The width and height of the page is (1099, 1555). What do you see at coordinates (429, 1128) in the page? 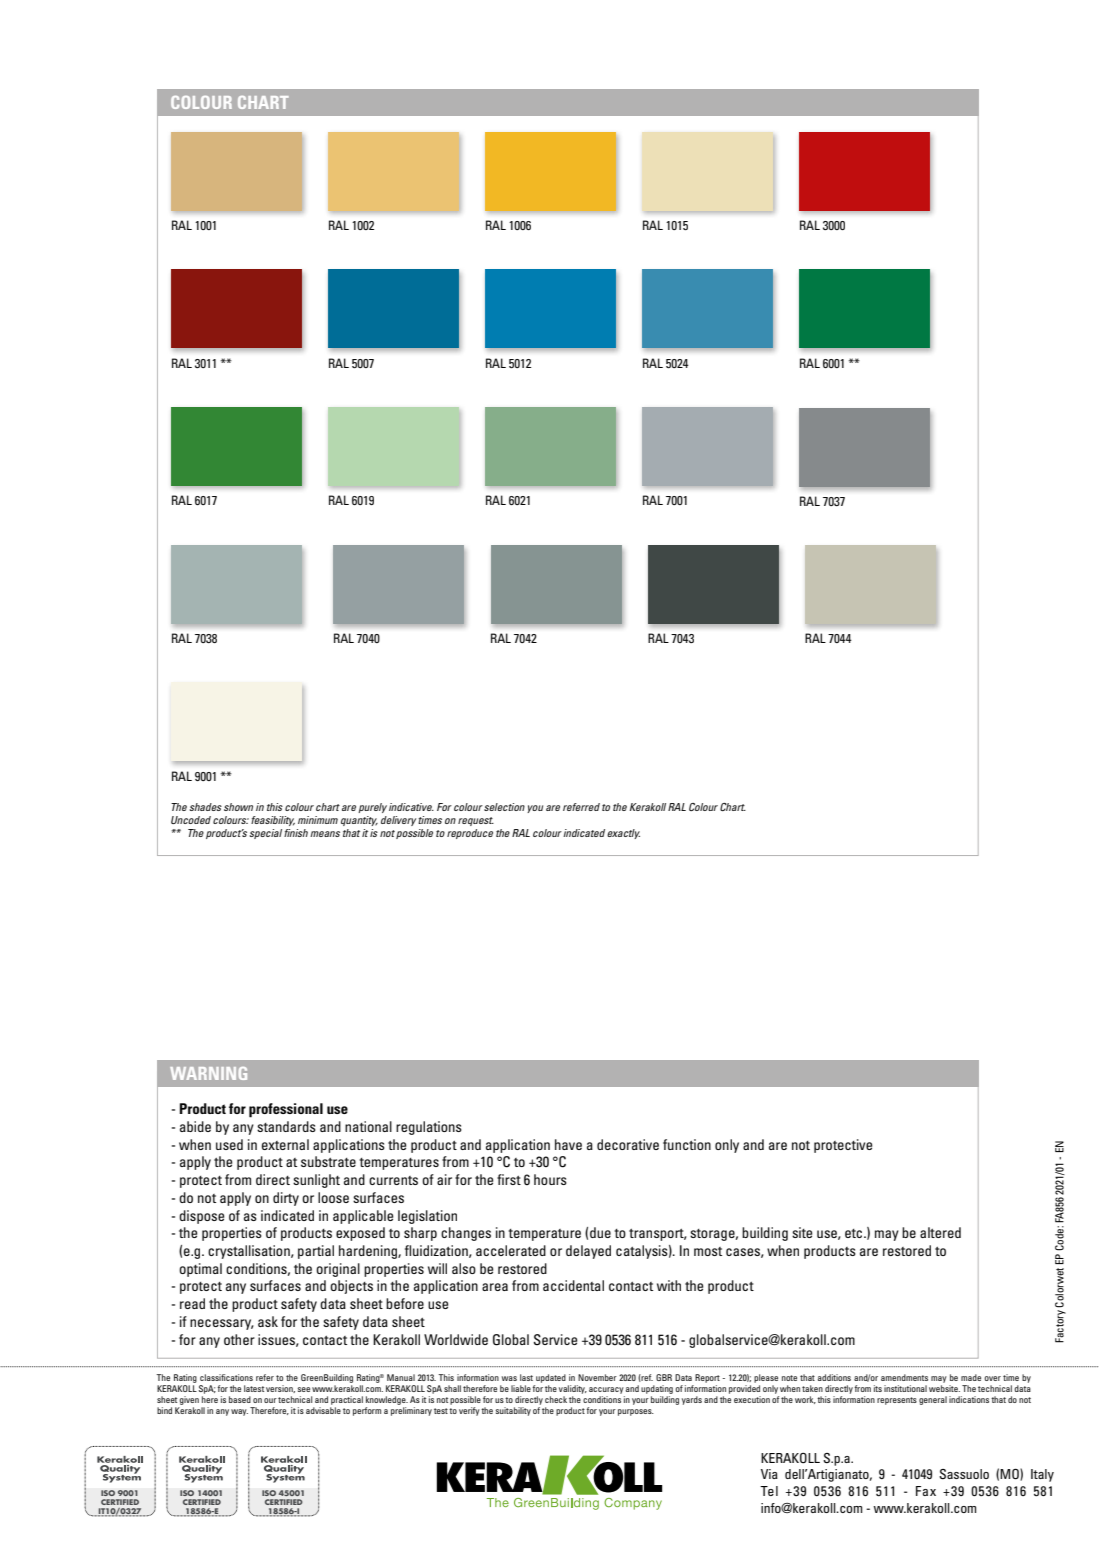
I see `regulations` at bounding box center [429, 1128].
